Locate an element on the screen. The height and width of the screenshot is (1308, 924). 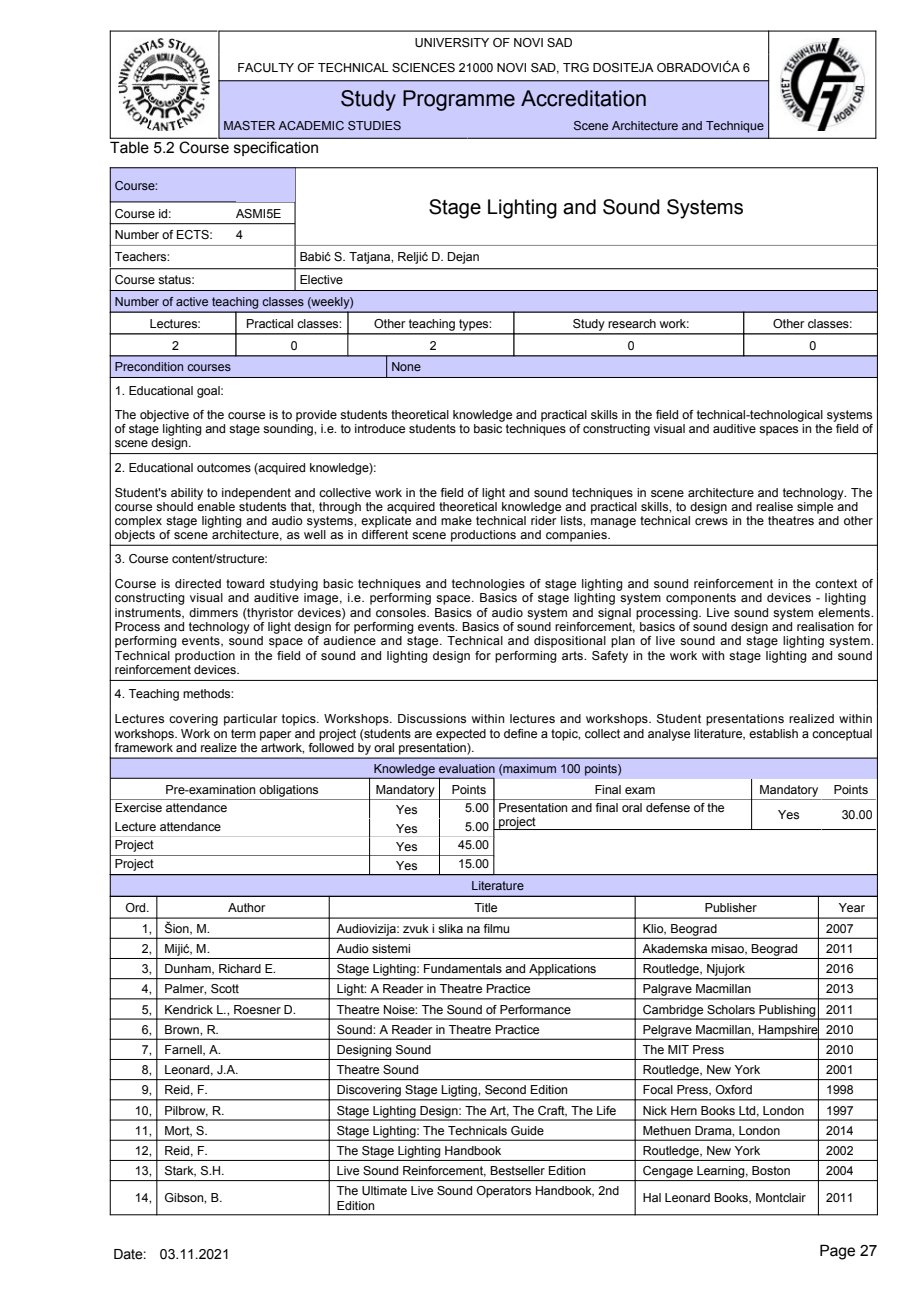
realise is located at coordinates (774, 506).
